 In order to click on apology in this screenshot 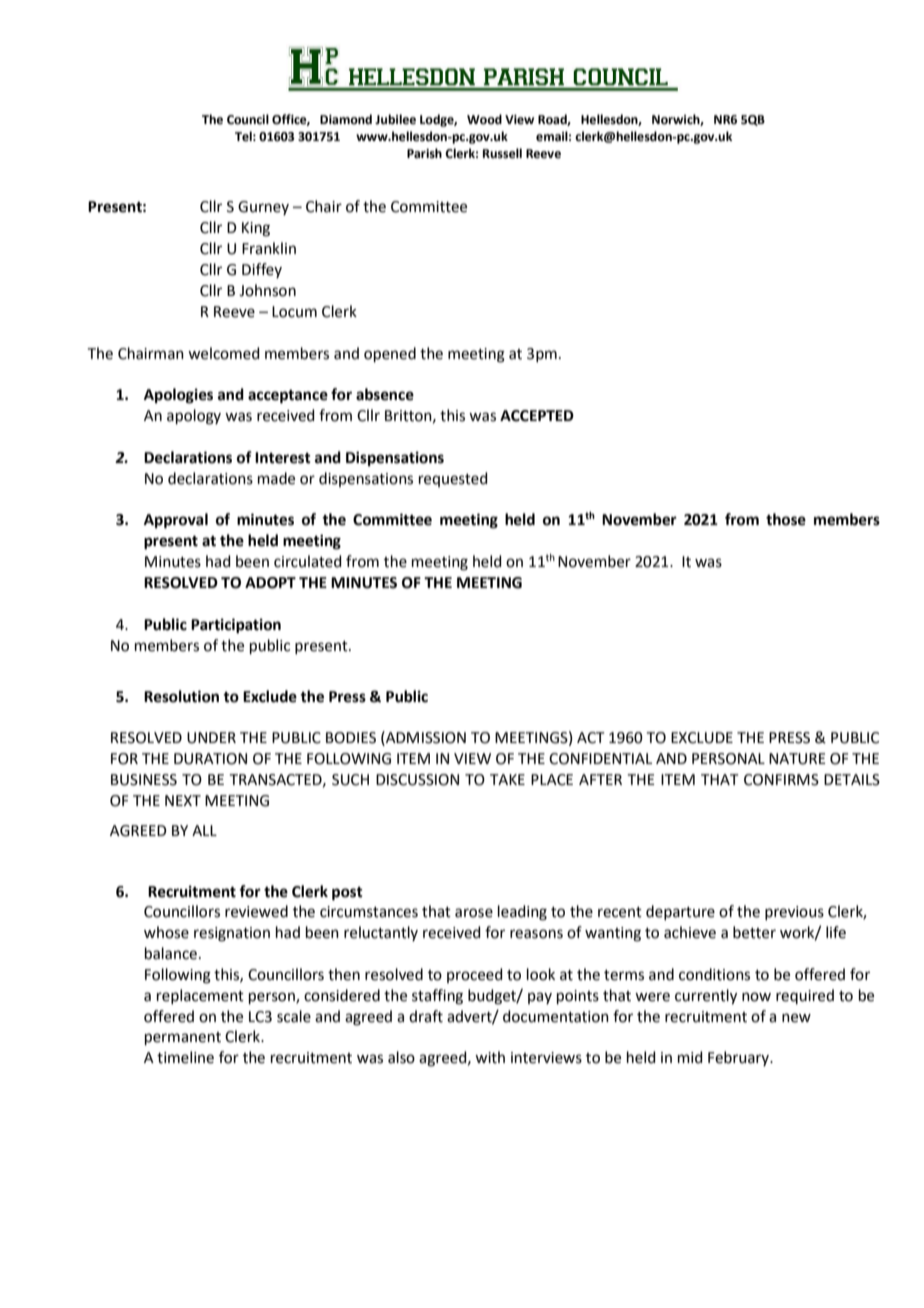, I will do `click(194, 417)`.
